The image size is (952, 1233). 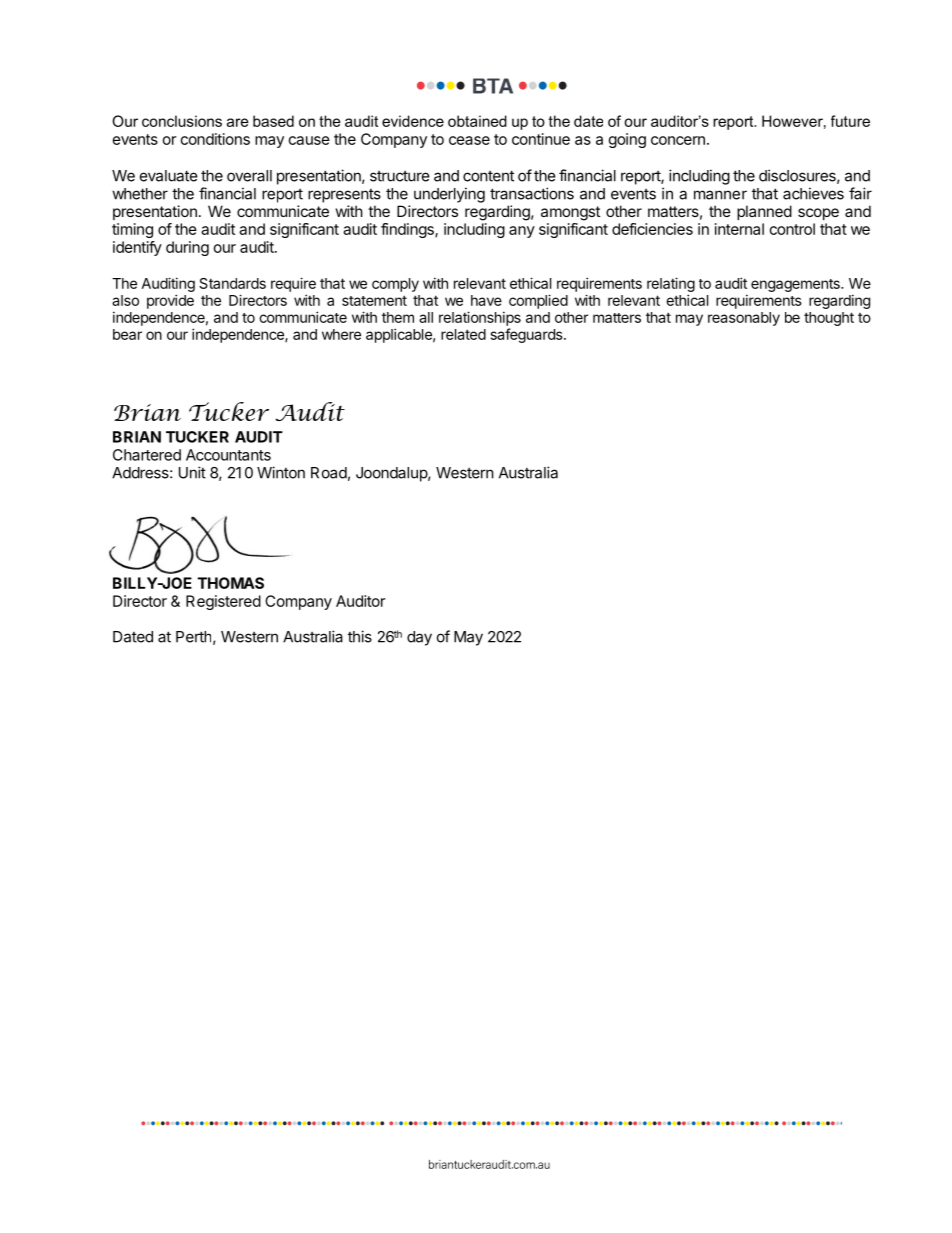 I want to click on conditions, so click(x=215, y=139).
